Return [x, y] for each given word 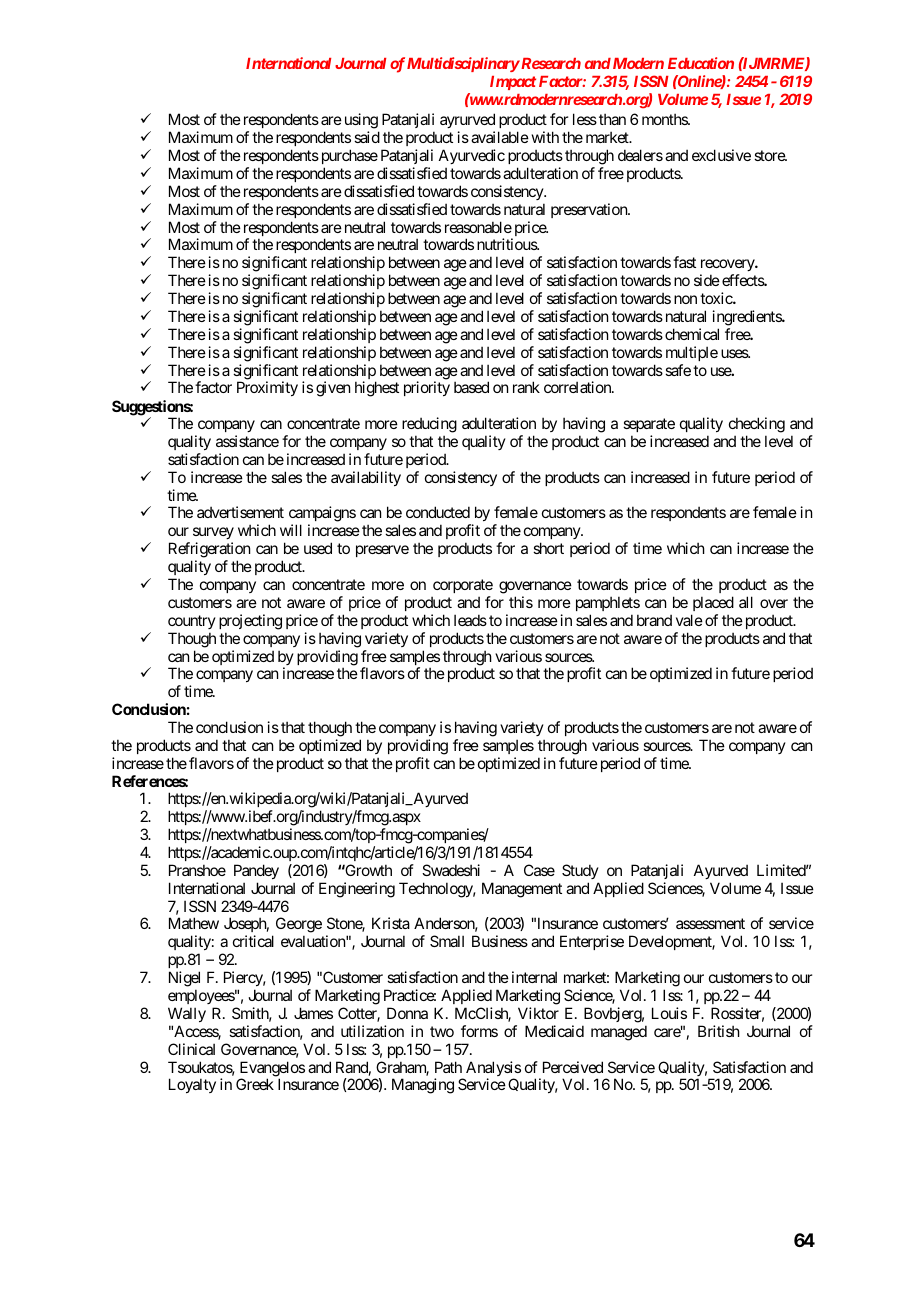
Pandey [256, 871]
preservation [590, 210]
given [333, 389]
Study [580, 871]
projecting [250, 622]
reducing [429, 425]
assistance [247, 441]
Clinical [191, 1049]
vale [689, 620]
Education [701, 63]
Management [522, 890]
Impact [513, 83]
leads [470, 620]
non [685, 299]
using [362, 122]
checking [757, 425]
